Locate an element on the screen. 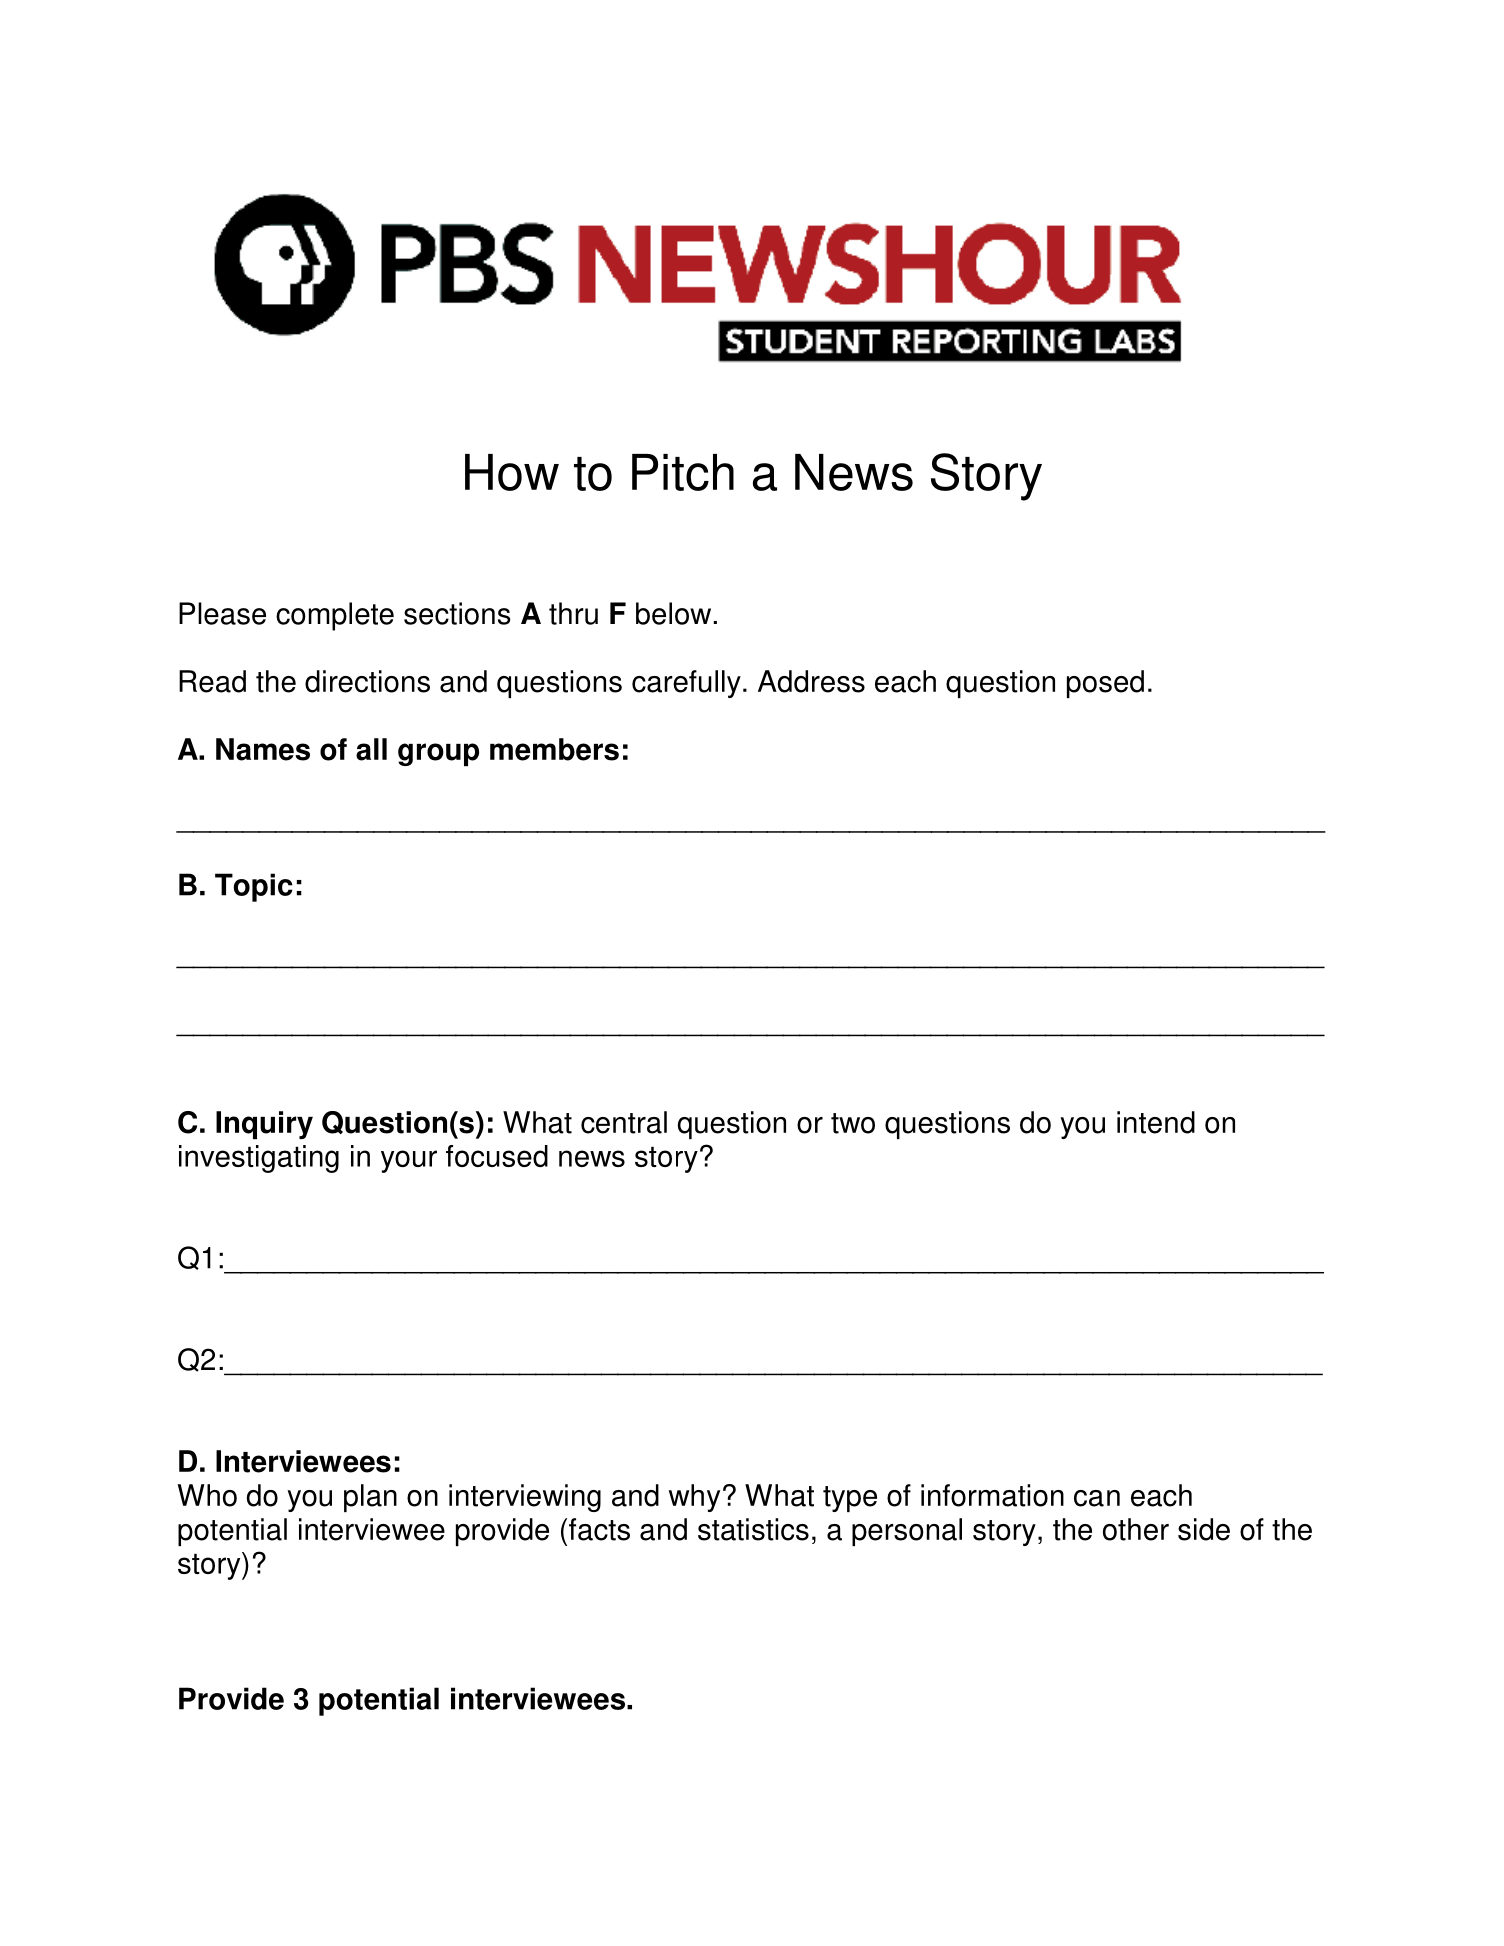  can is located at coordinates (1097, 1498).
